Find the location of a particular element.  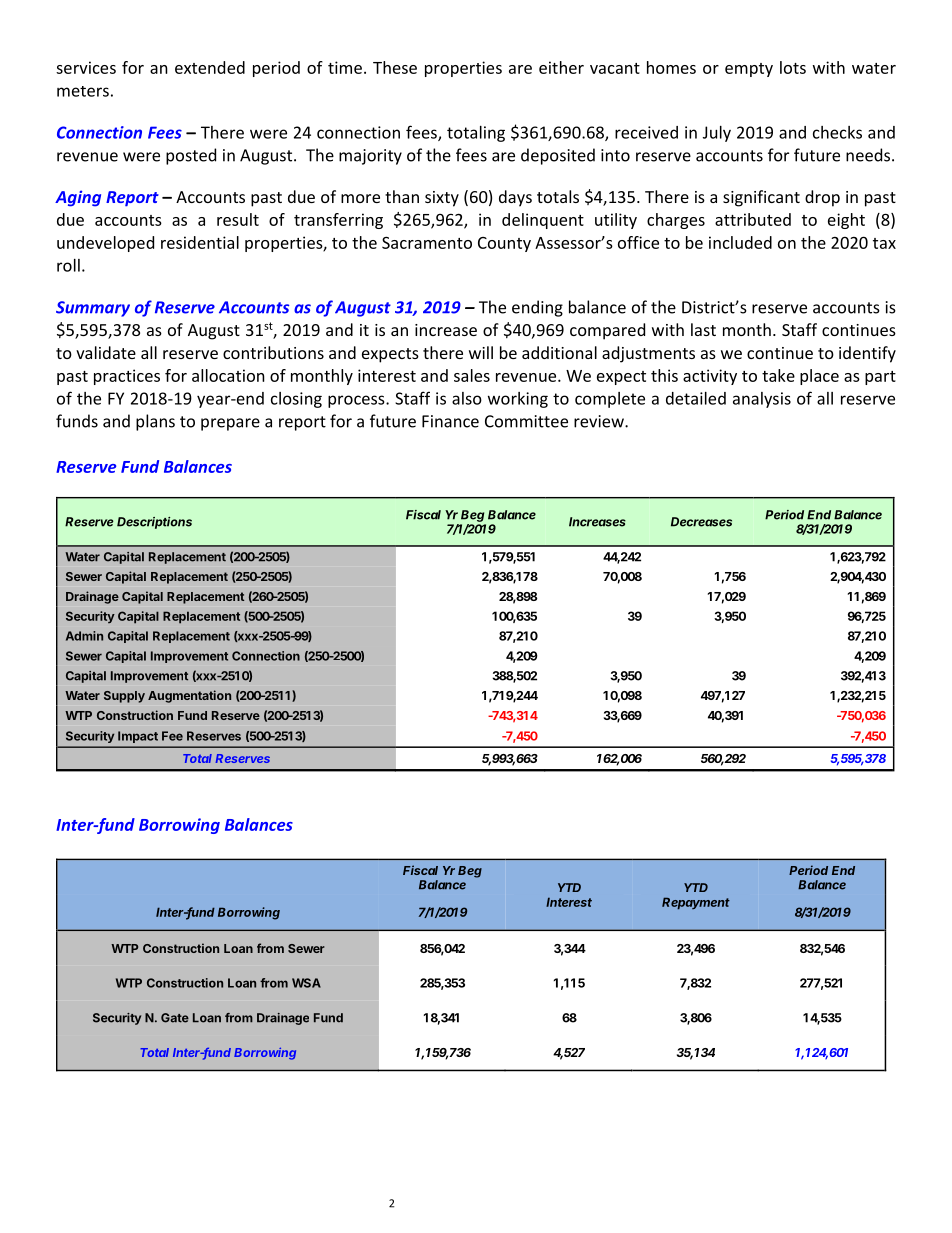

WSA is located at coordinates (306, 983).
